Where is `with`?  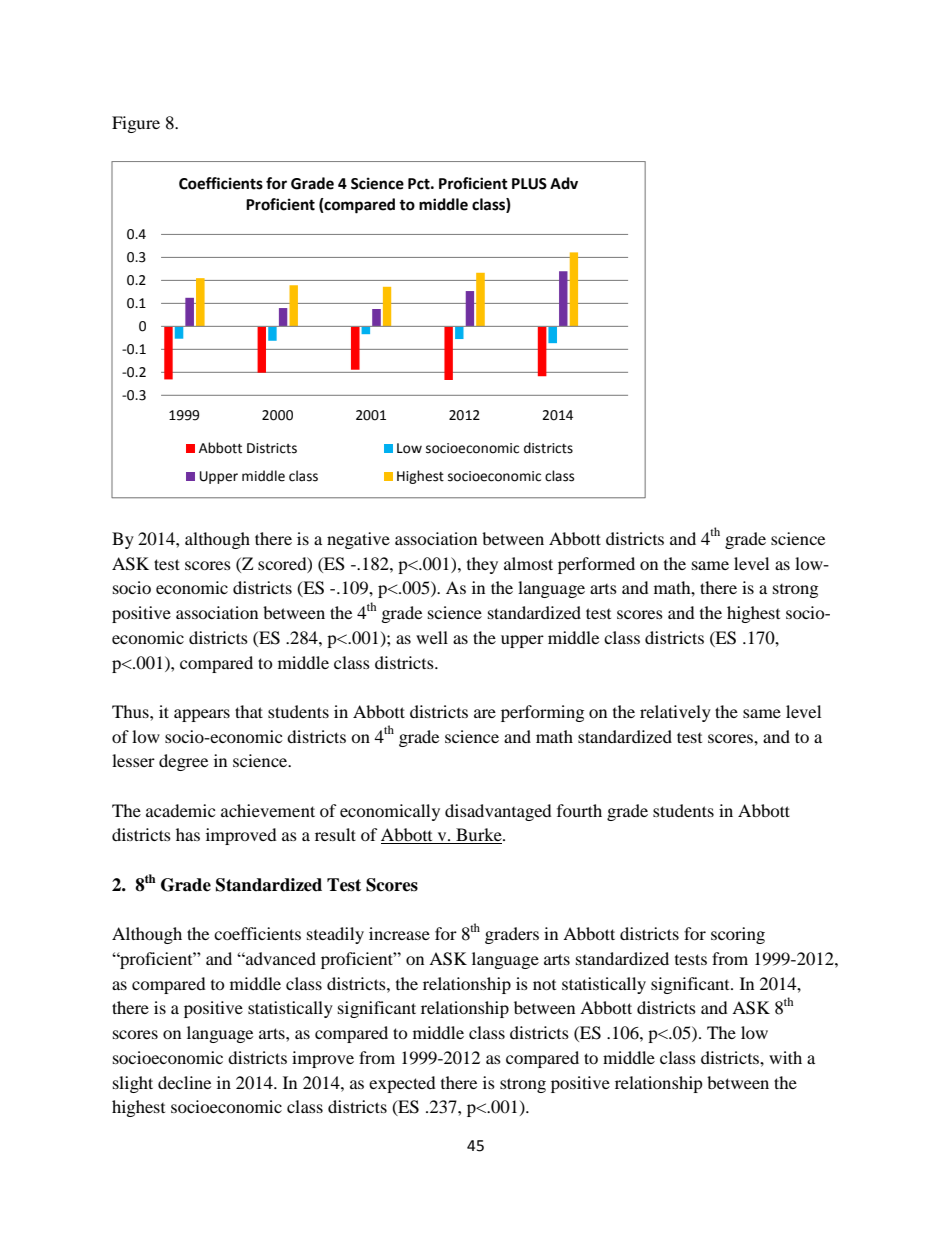
with is located at coordinates (785, 1057).
